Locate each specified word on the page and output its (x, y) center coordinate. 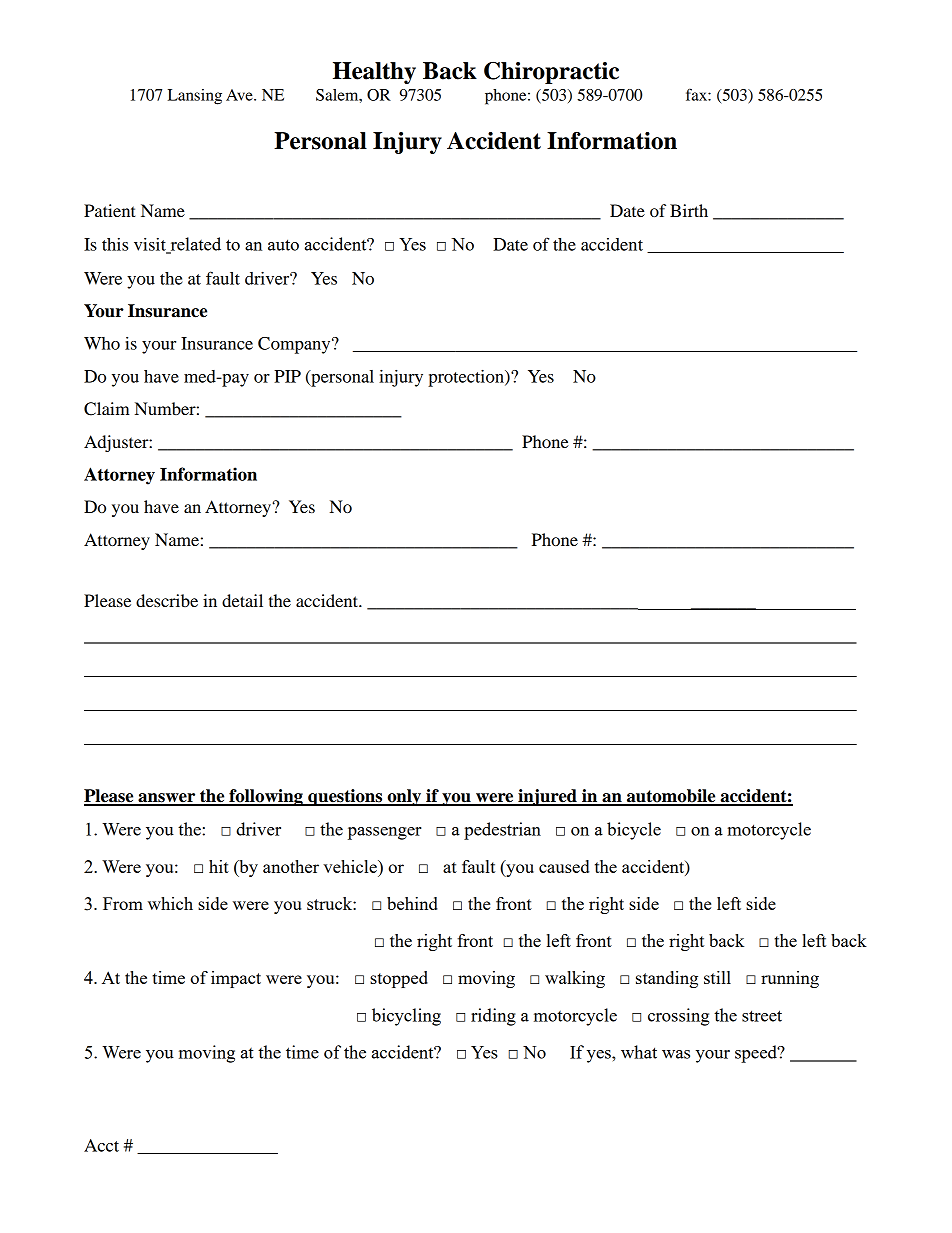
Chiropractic (551, 73)
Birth (689, 210)
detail (242, 600)
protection (467, 378)
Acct (101, 1145)
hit (219, 866)
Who (102, 343)
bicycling (406, 1017)
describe (167, 600)
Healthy (374, 73)
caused (564, 866)
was (676, 1054)
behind (412, 903)
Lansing (195, 97)
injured (547, 797)
